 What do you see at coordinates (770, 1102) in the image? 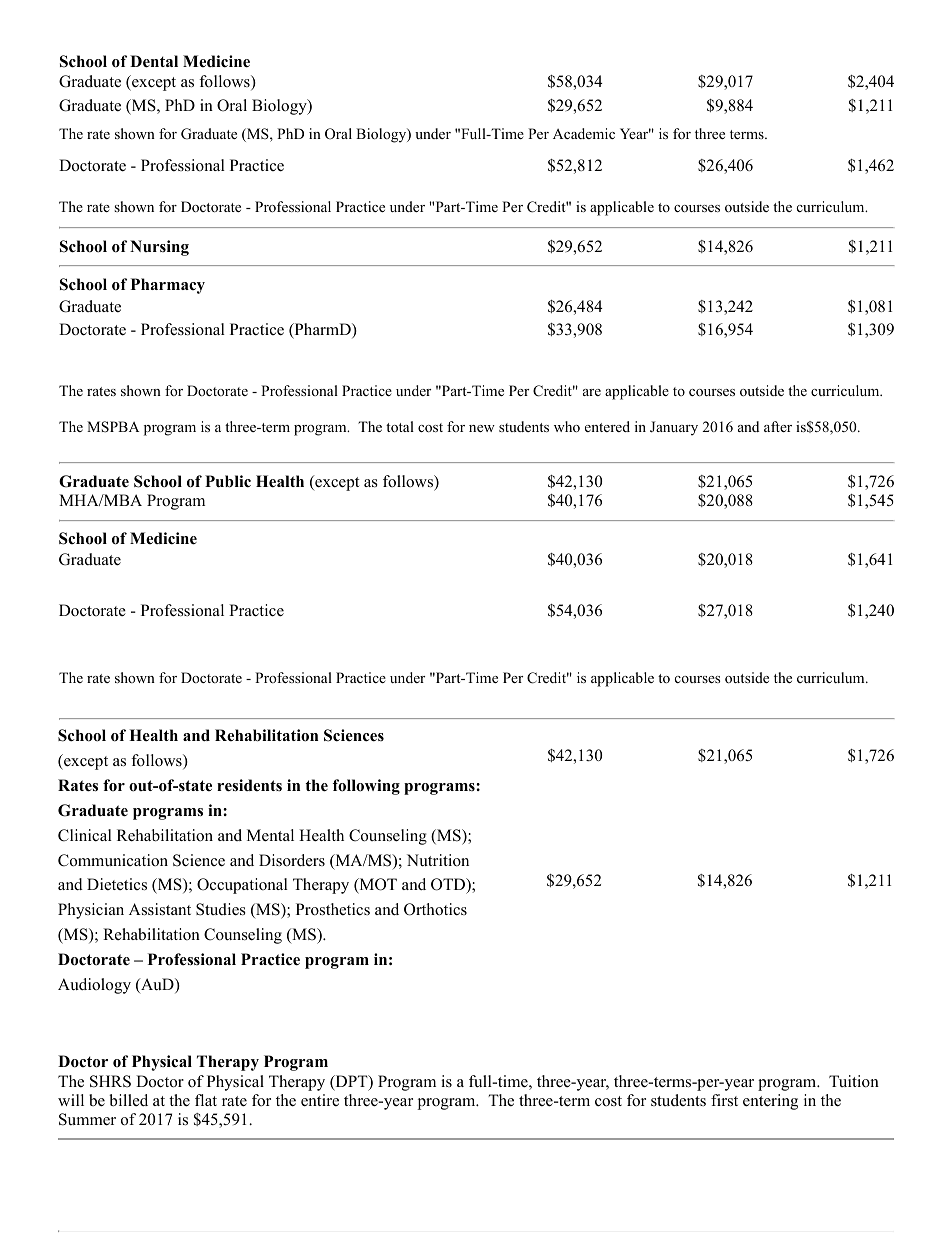
I see `entering` at bounding box center [770, 1102].
